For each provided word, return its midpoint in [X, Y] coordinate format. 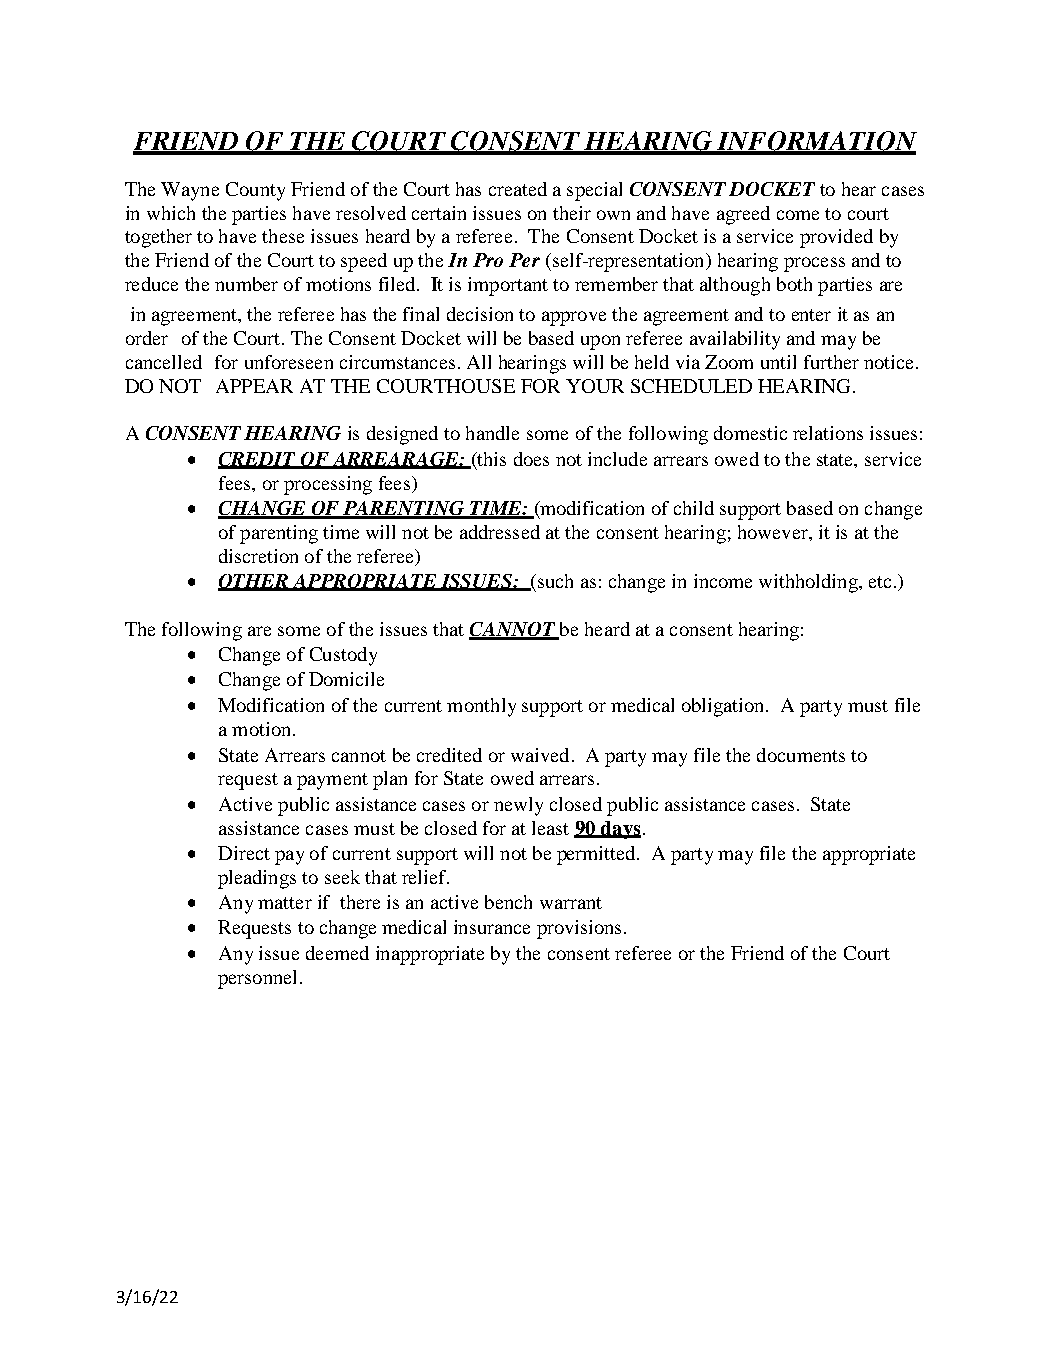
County [255, 191]
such [554, 581]
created [518, 189]
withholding [809, 583]
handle [492, 433]
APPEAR [254, 386]
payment [332, 781]
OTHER [254, 582]
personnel [257, 979]
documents [801, 755]
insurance [492, 927]
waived [540, 755]
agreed [743, 215]
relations [828, 433]
